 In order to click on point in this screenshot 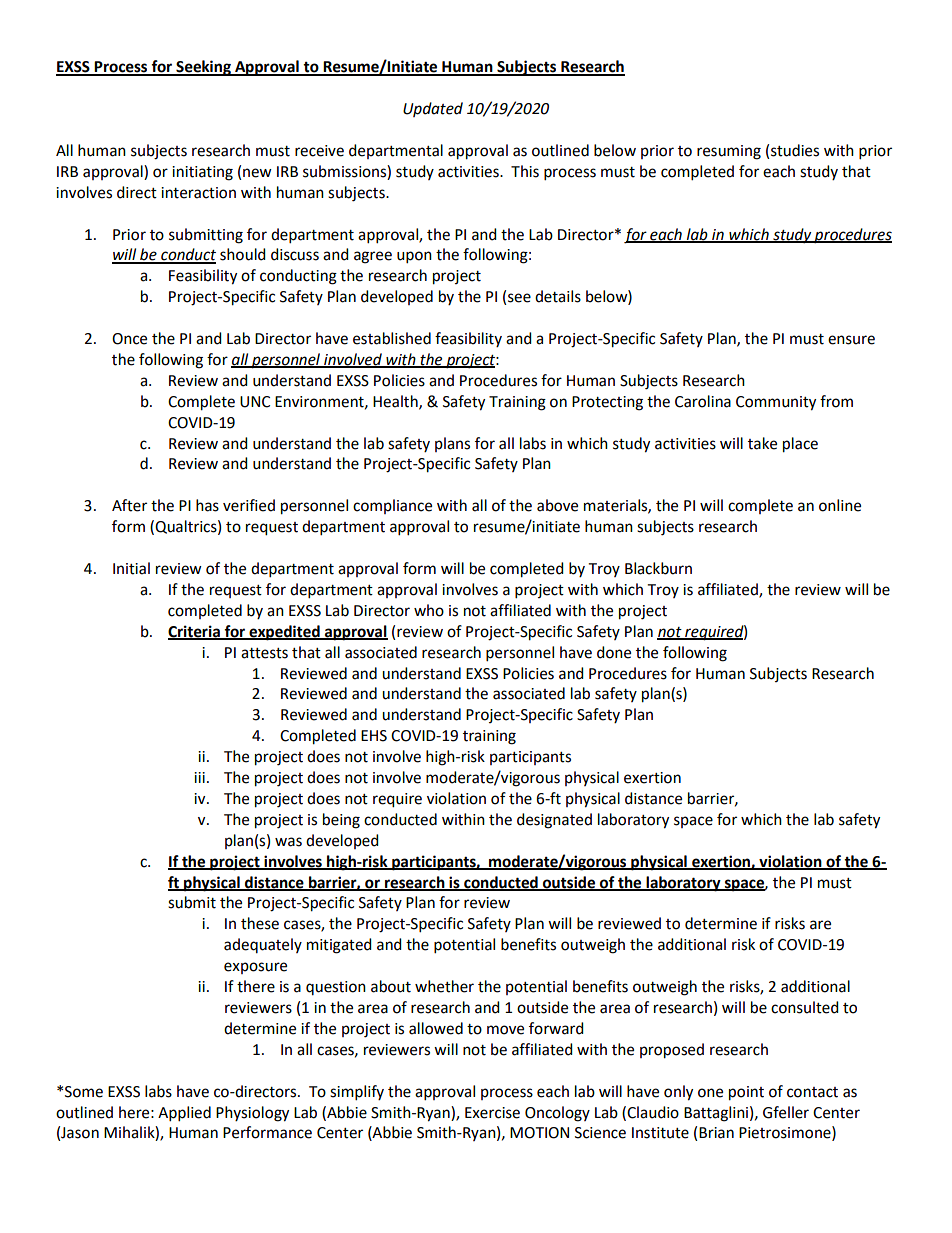, I will do `click(746, 1093)`.
